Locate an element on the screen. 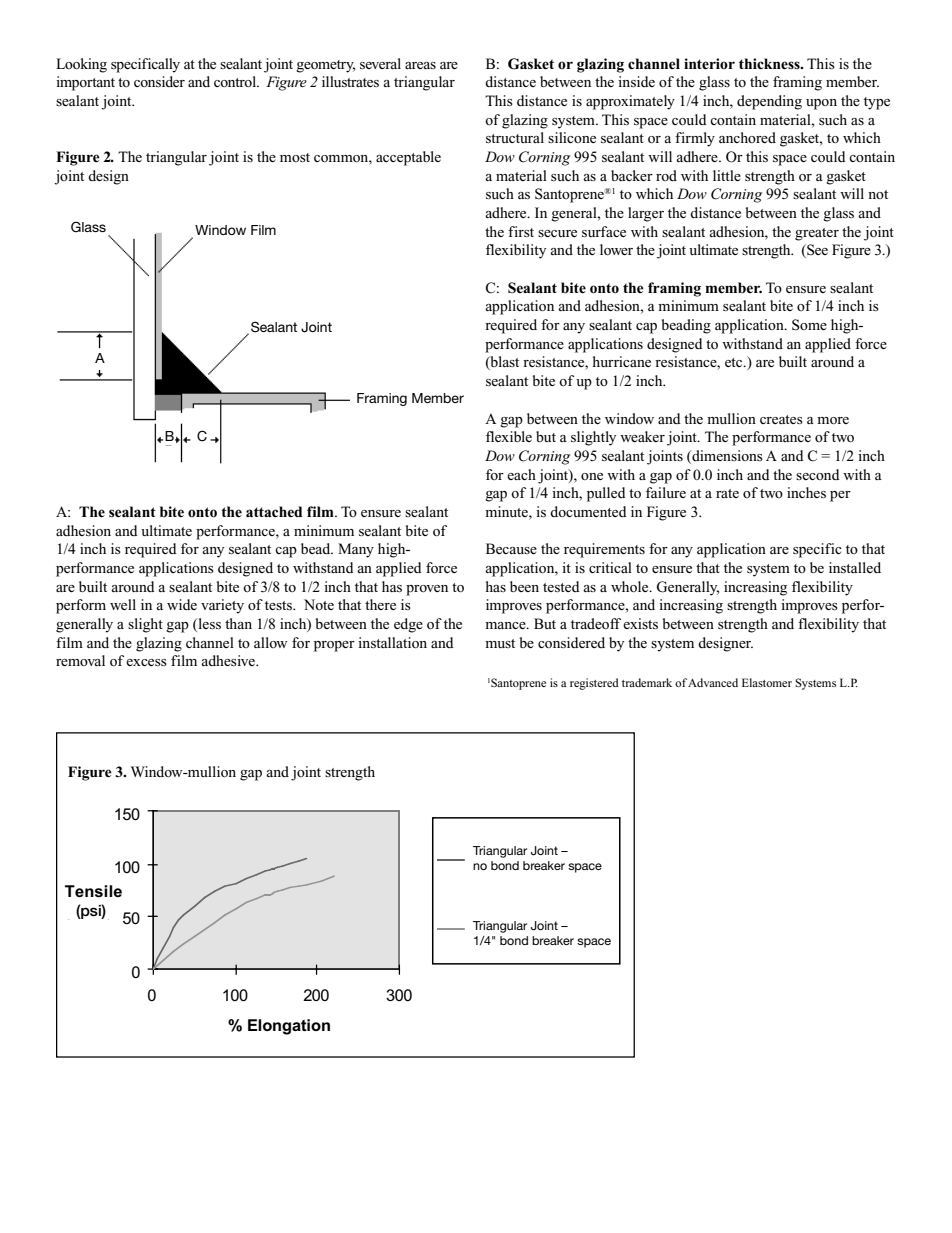  registered is located at coordinates (594, 684).
